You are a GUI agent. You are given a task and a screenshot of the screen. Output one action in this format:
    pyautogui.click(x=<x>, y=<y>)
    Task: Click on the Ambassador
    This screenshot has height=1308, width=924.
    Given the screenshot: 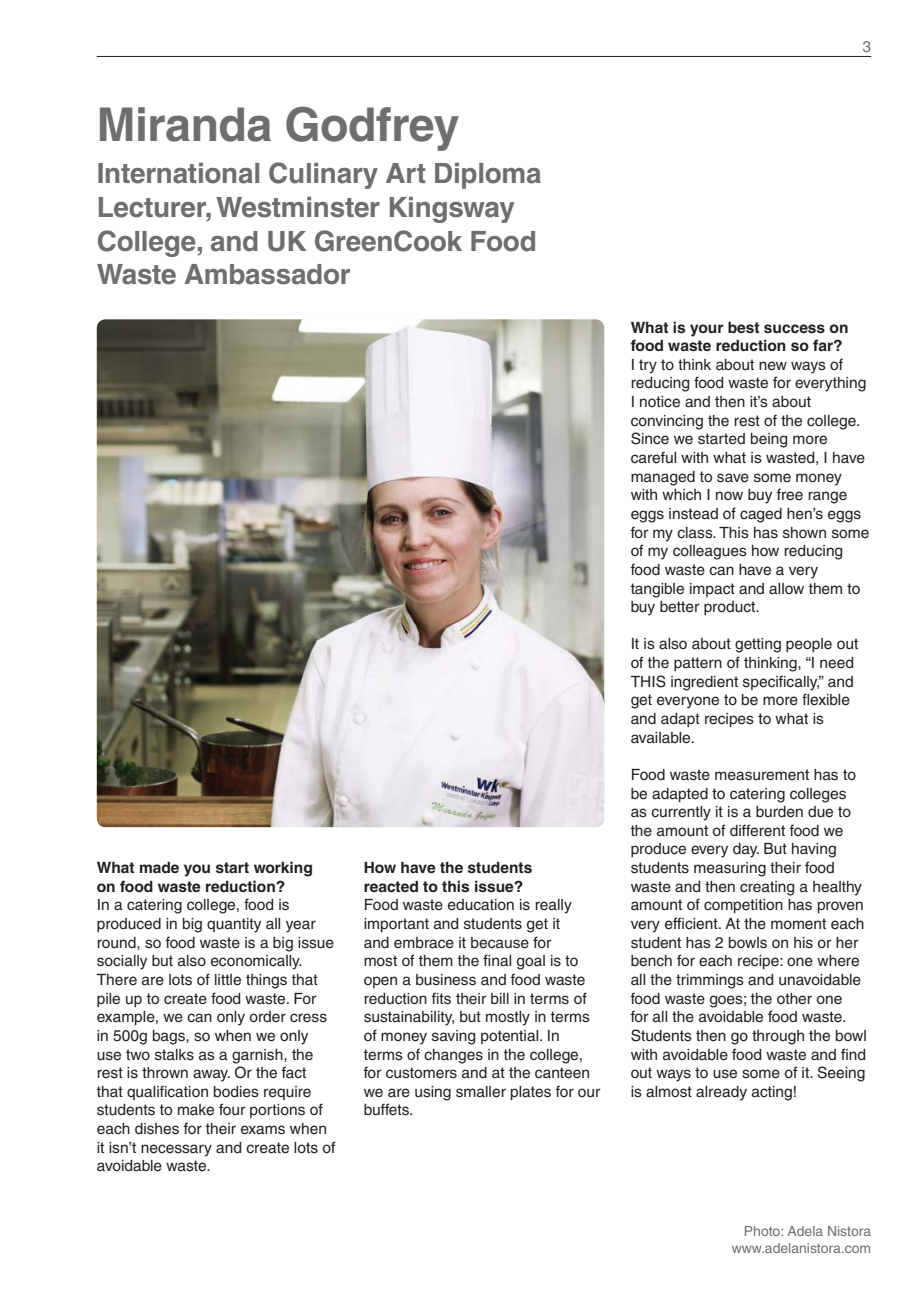 What is the action you would take?
    pyautogui.click(x=267, y=274)
